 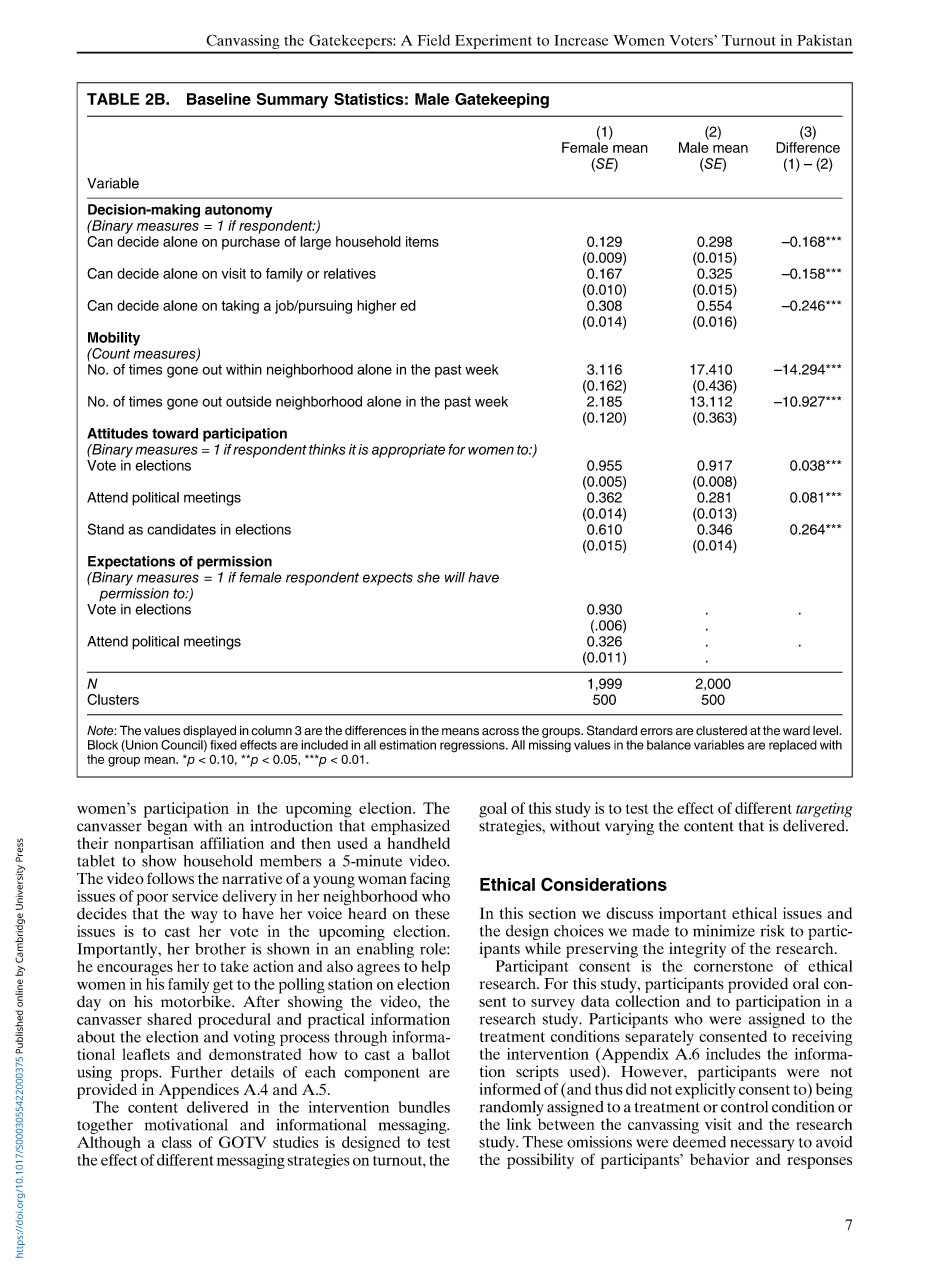 I want to click on regressions, so click(x=473, y=746).
